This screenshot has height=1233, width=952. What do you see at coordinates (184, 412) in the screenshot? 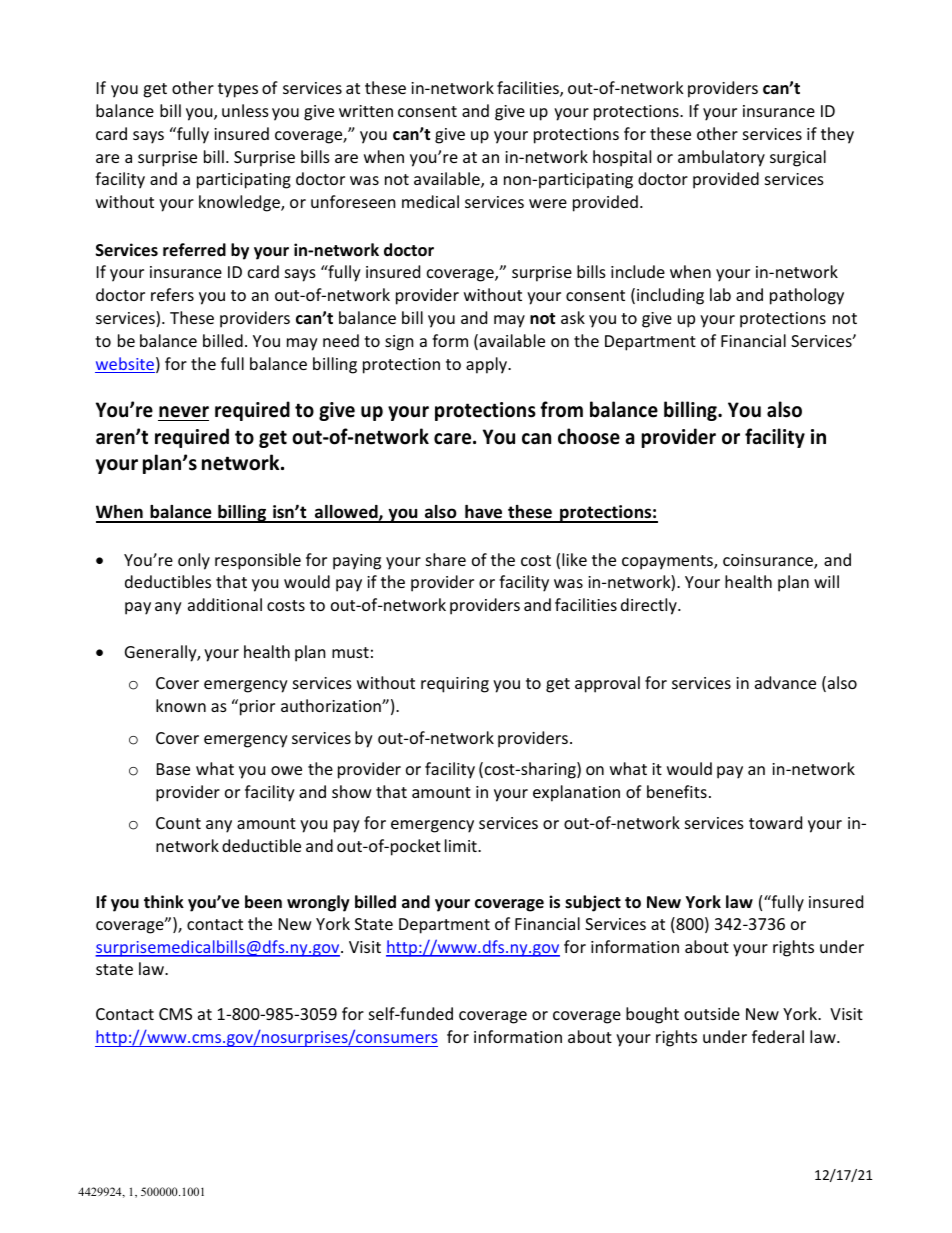
I see `never` at bounding box center [184, 412].
